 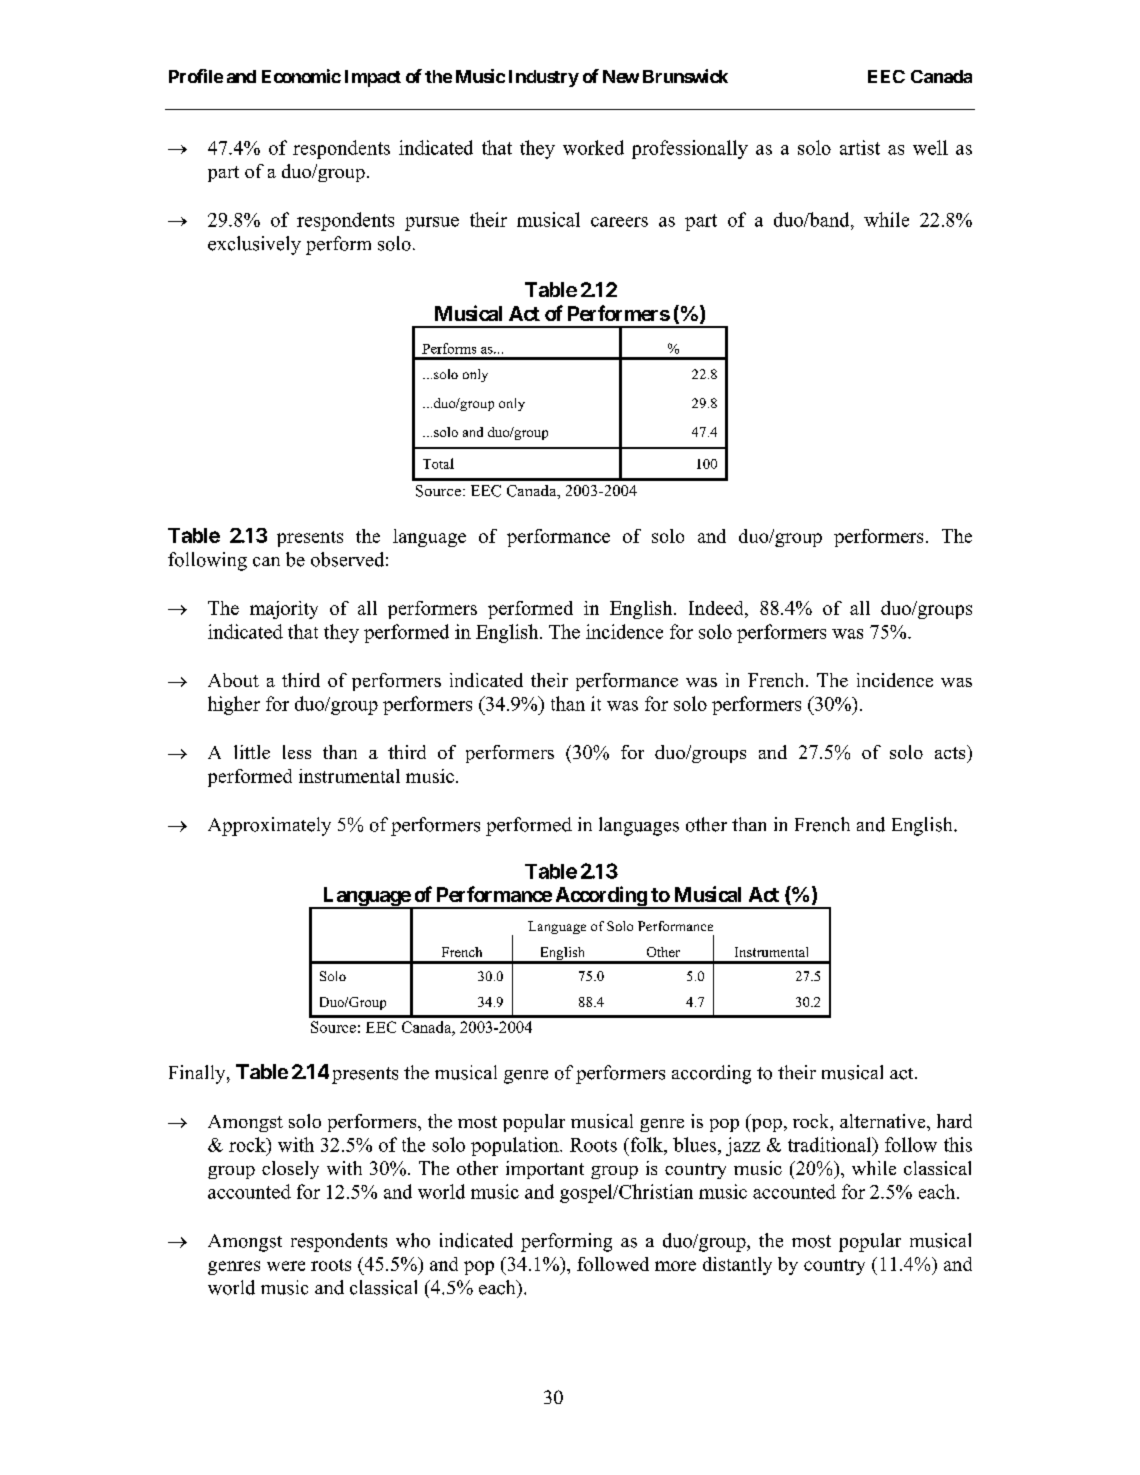 What do you see at coordinates (930, 147) in the screenshot?
I see `well` at bounding box center [930, 147].
